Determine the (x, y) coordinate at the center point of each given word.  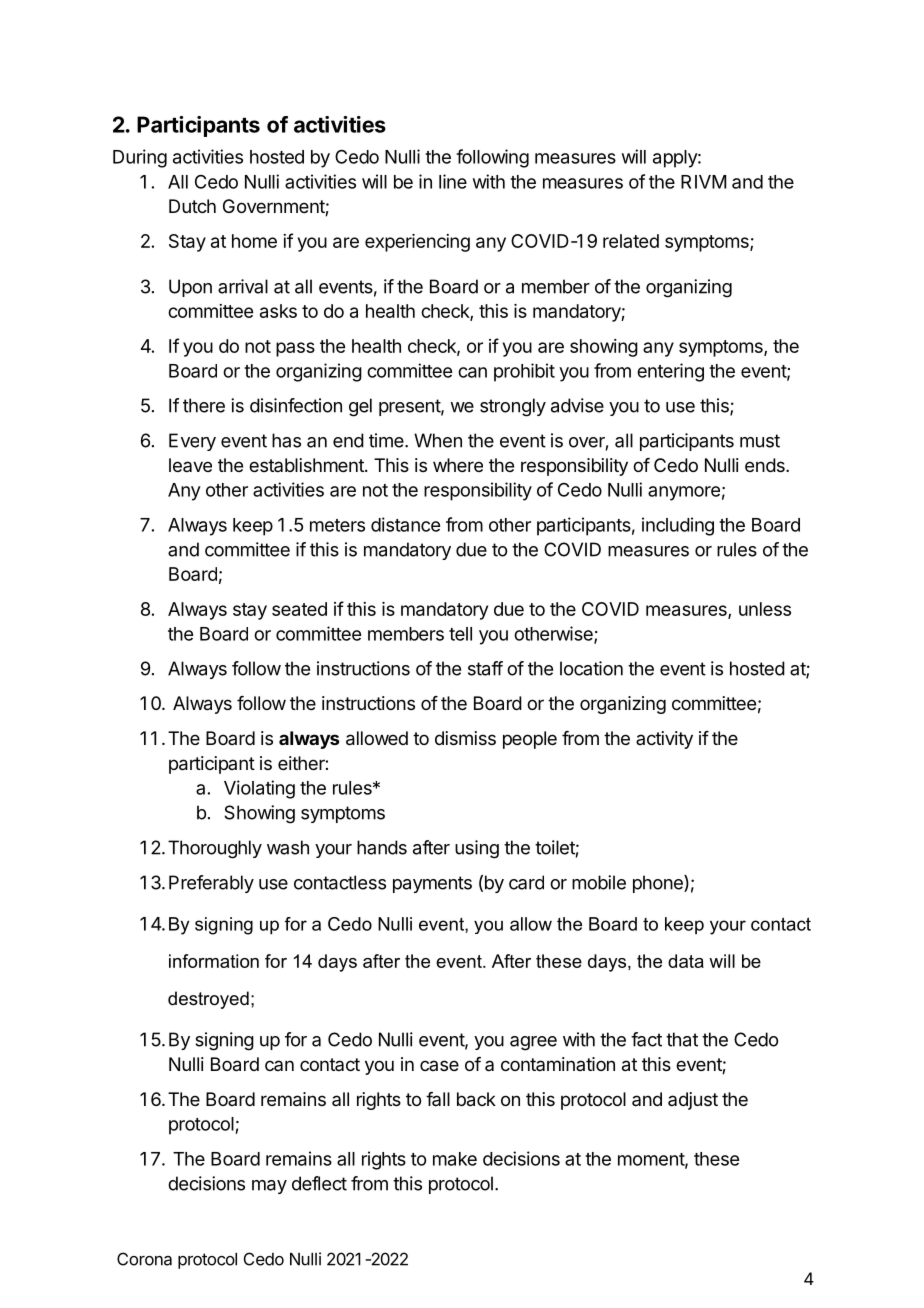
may (269, 1187)
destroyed (208, 1000)
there (204, 405)
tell (460, 634)
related (631, 241)
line (453, 181)
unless (765, 609)
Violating (259, 789)
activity (664, 740)
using (477, 849)
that (682, 1039)
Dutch (192, 206)
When (438, 440)
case (439, 1065)
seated (299, 609)
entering (670, 372)
